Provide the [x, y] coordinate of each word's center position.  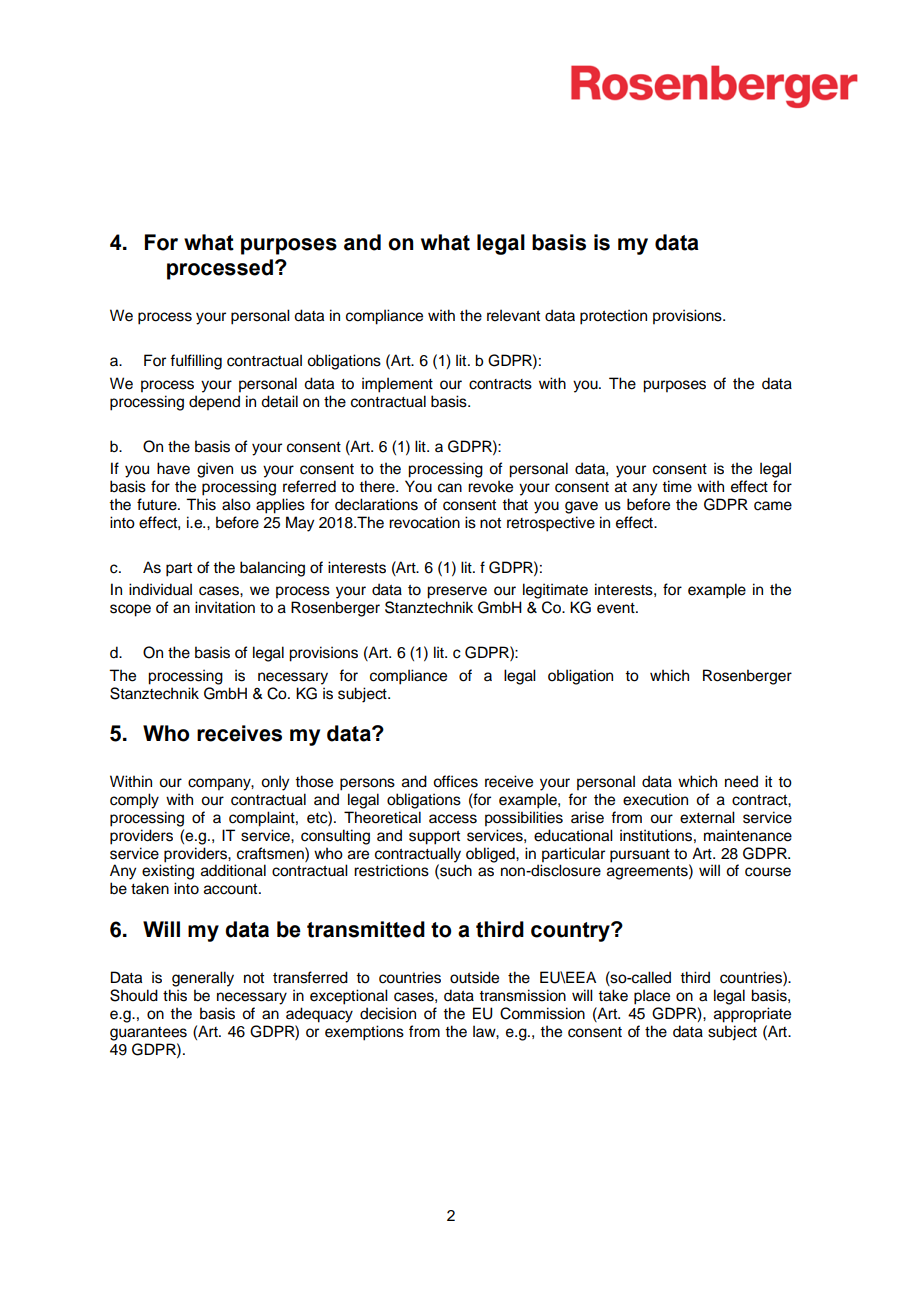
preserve [457, 592]
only [275, 783]
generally [203, 979]
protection [613, 317]
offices [455, 781]
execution [655, 799]
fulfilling [196, 362]
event [617, 608]
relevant [513, 315]
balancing [272, 569]
